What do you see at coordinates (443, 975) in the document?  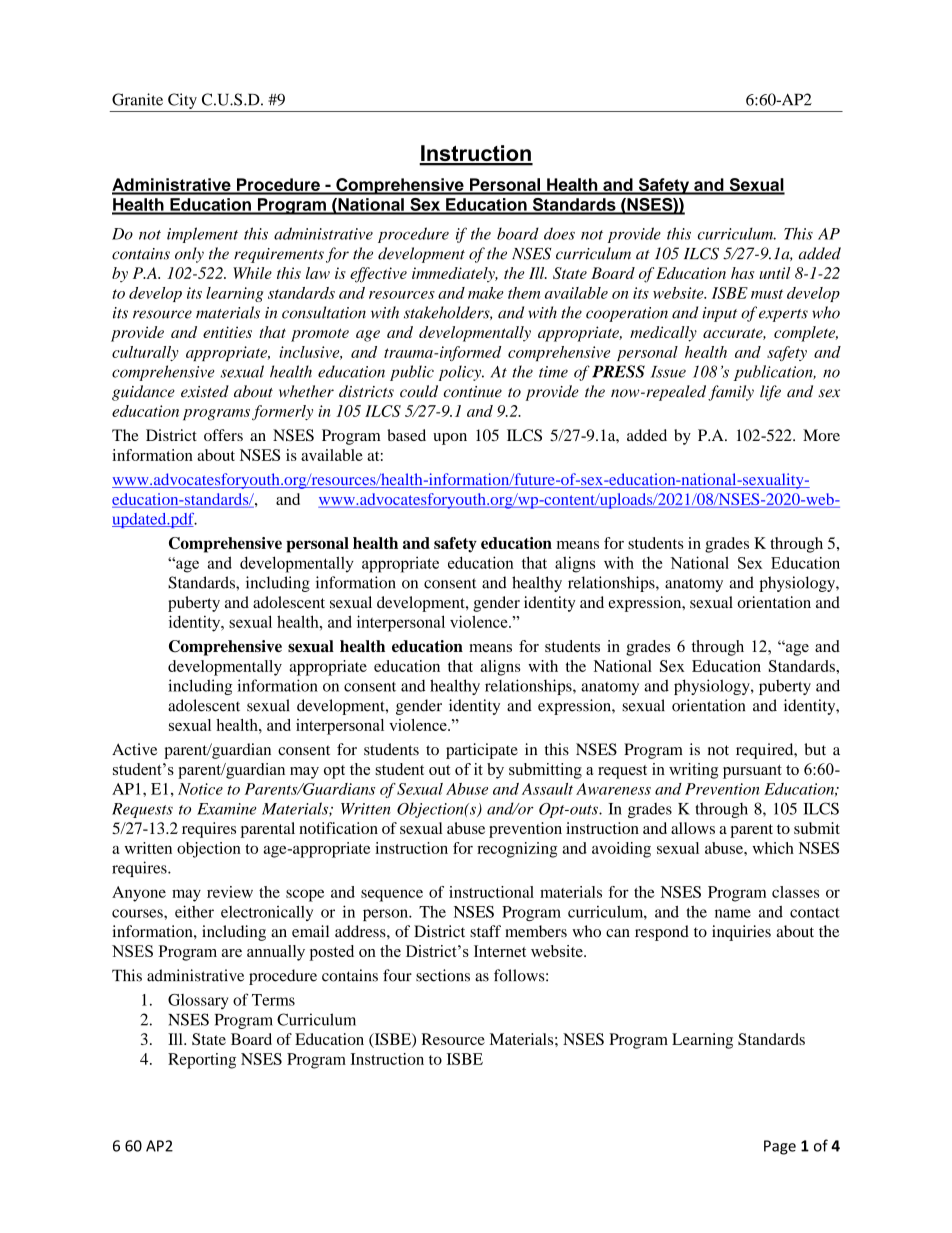 I see `sections` at bounding box center [443, 975].
